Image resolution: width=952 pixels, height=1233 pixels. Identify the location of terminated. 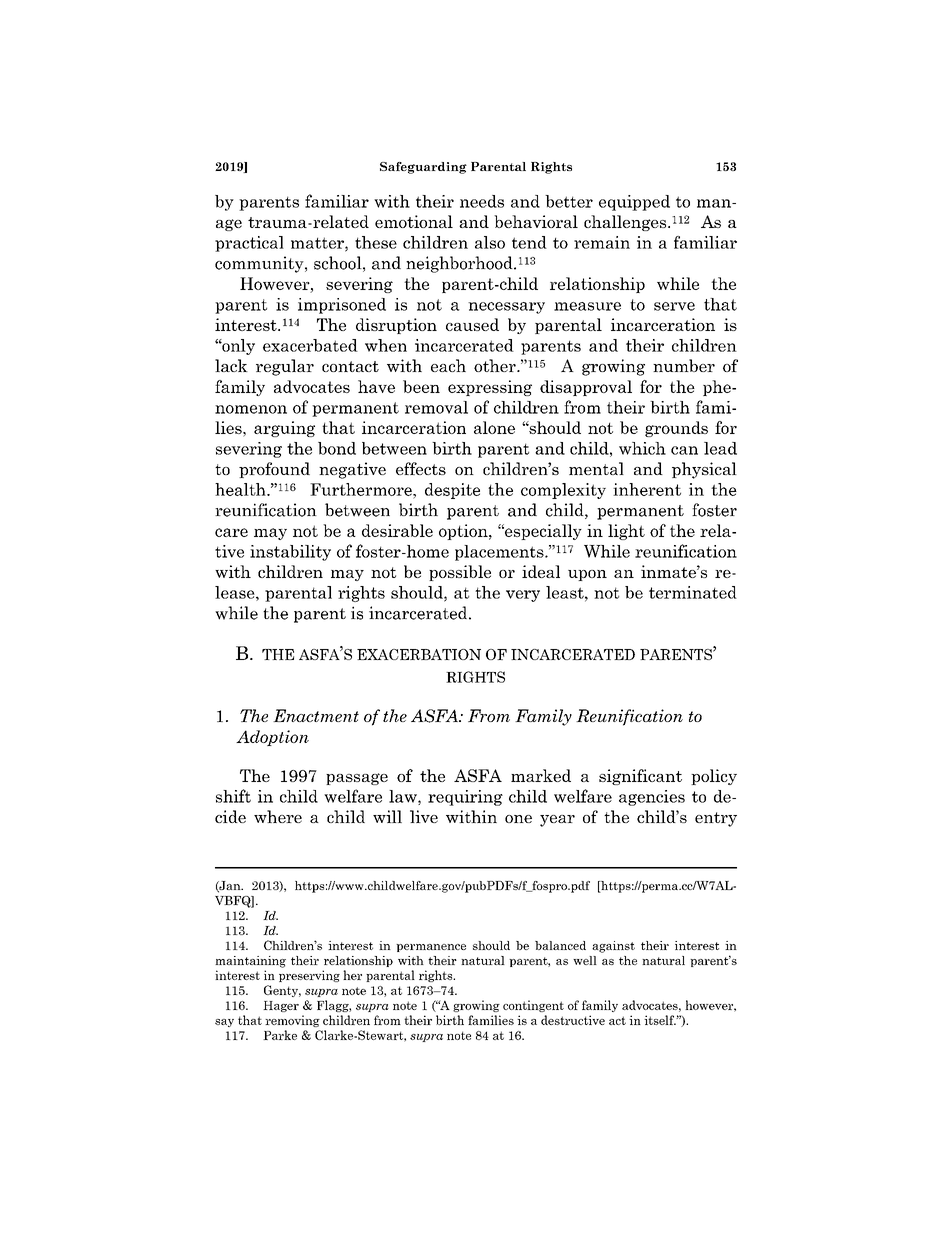
(693, 592).
